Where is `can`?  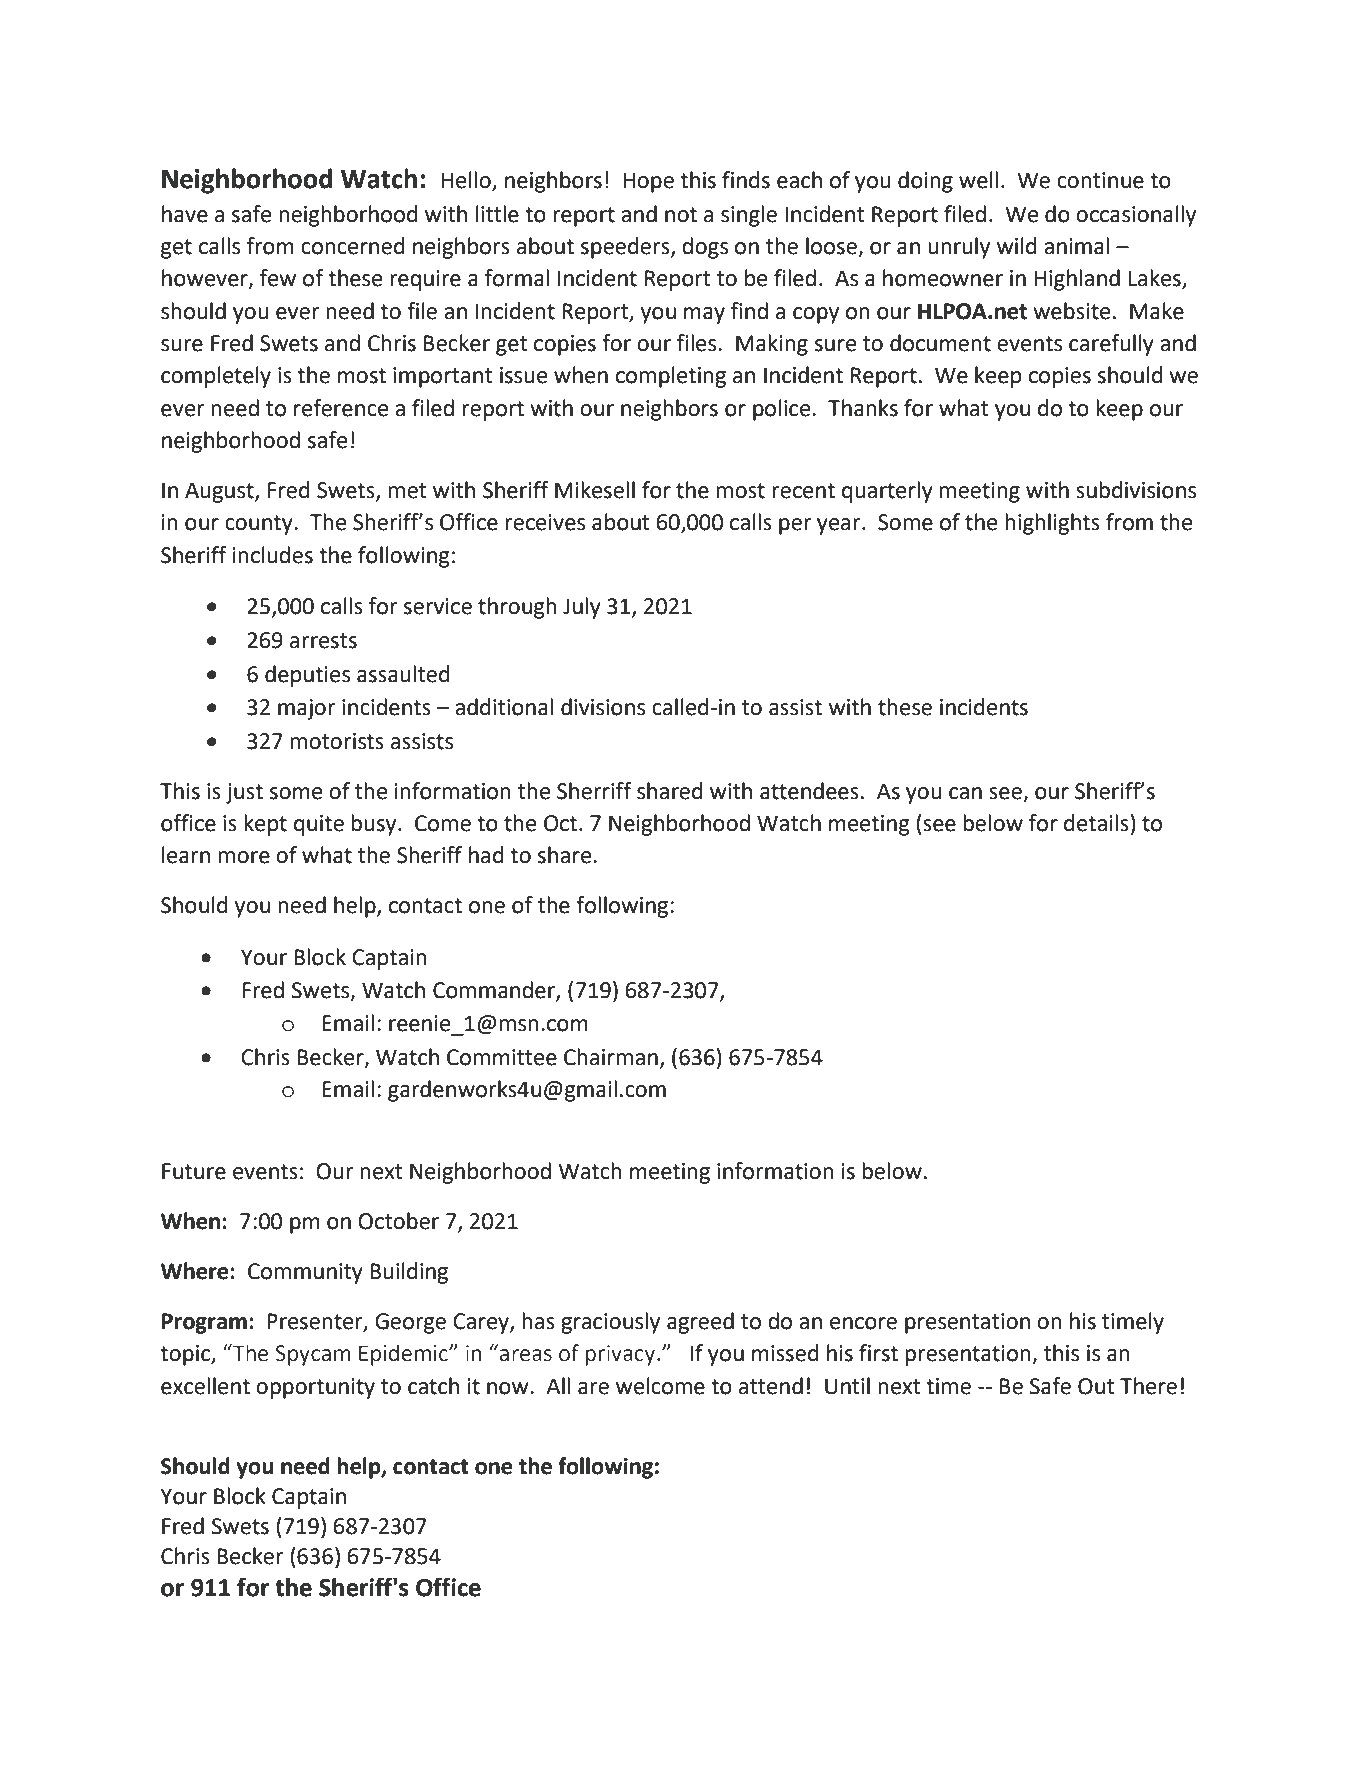 can is located at coordinates (965, 793).
